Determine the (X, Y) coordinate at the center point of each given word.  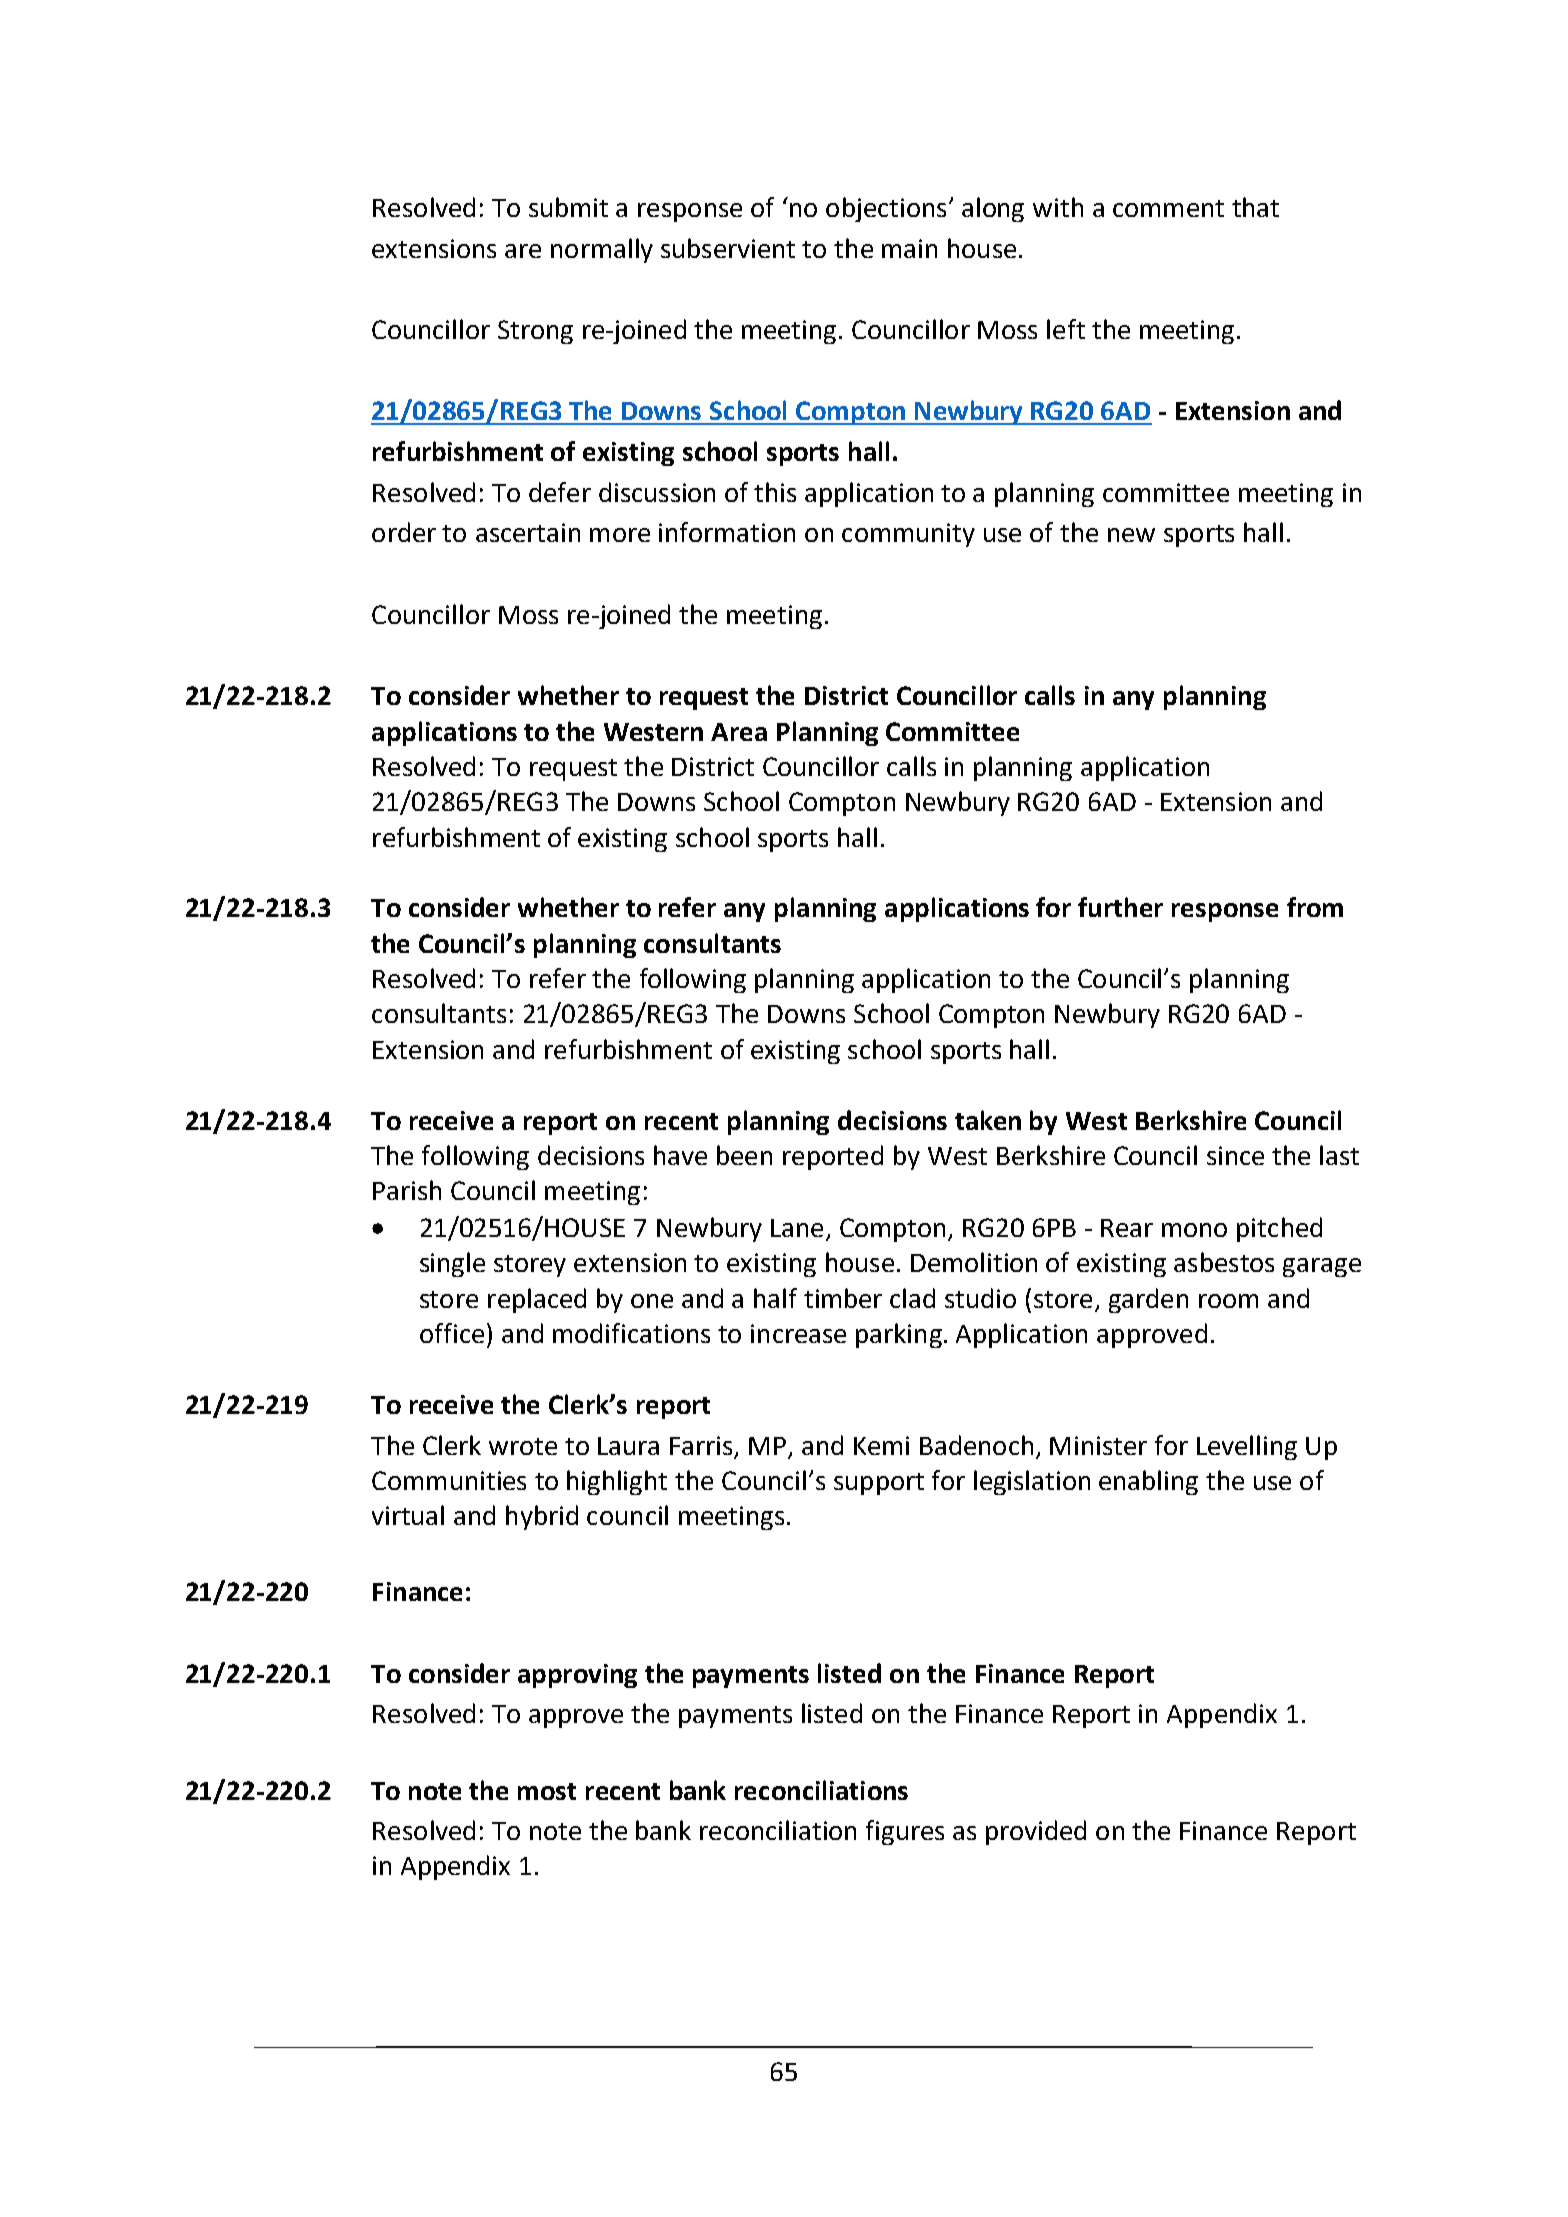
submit (568, 207)
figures (905, 1832)
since (1235, 1155)
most (547, 1791)
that (1255, 207)
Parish (407, 1190)
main (909, 248)
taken (988, 1120)
